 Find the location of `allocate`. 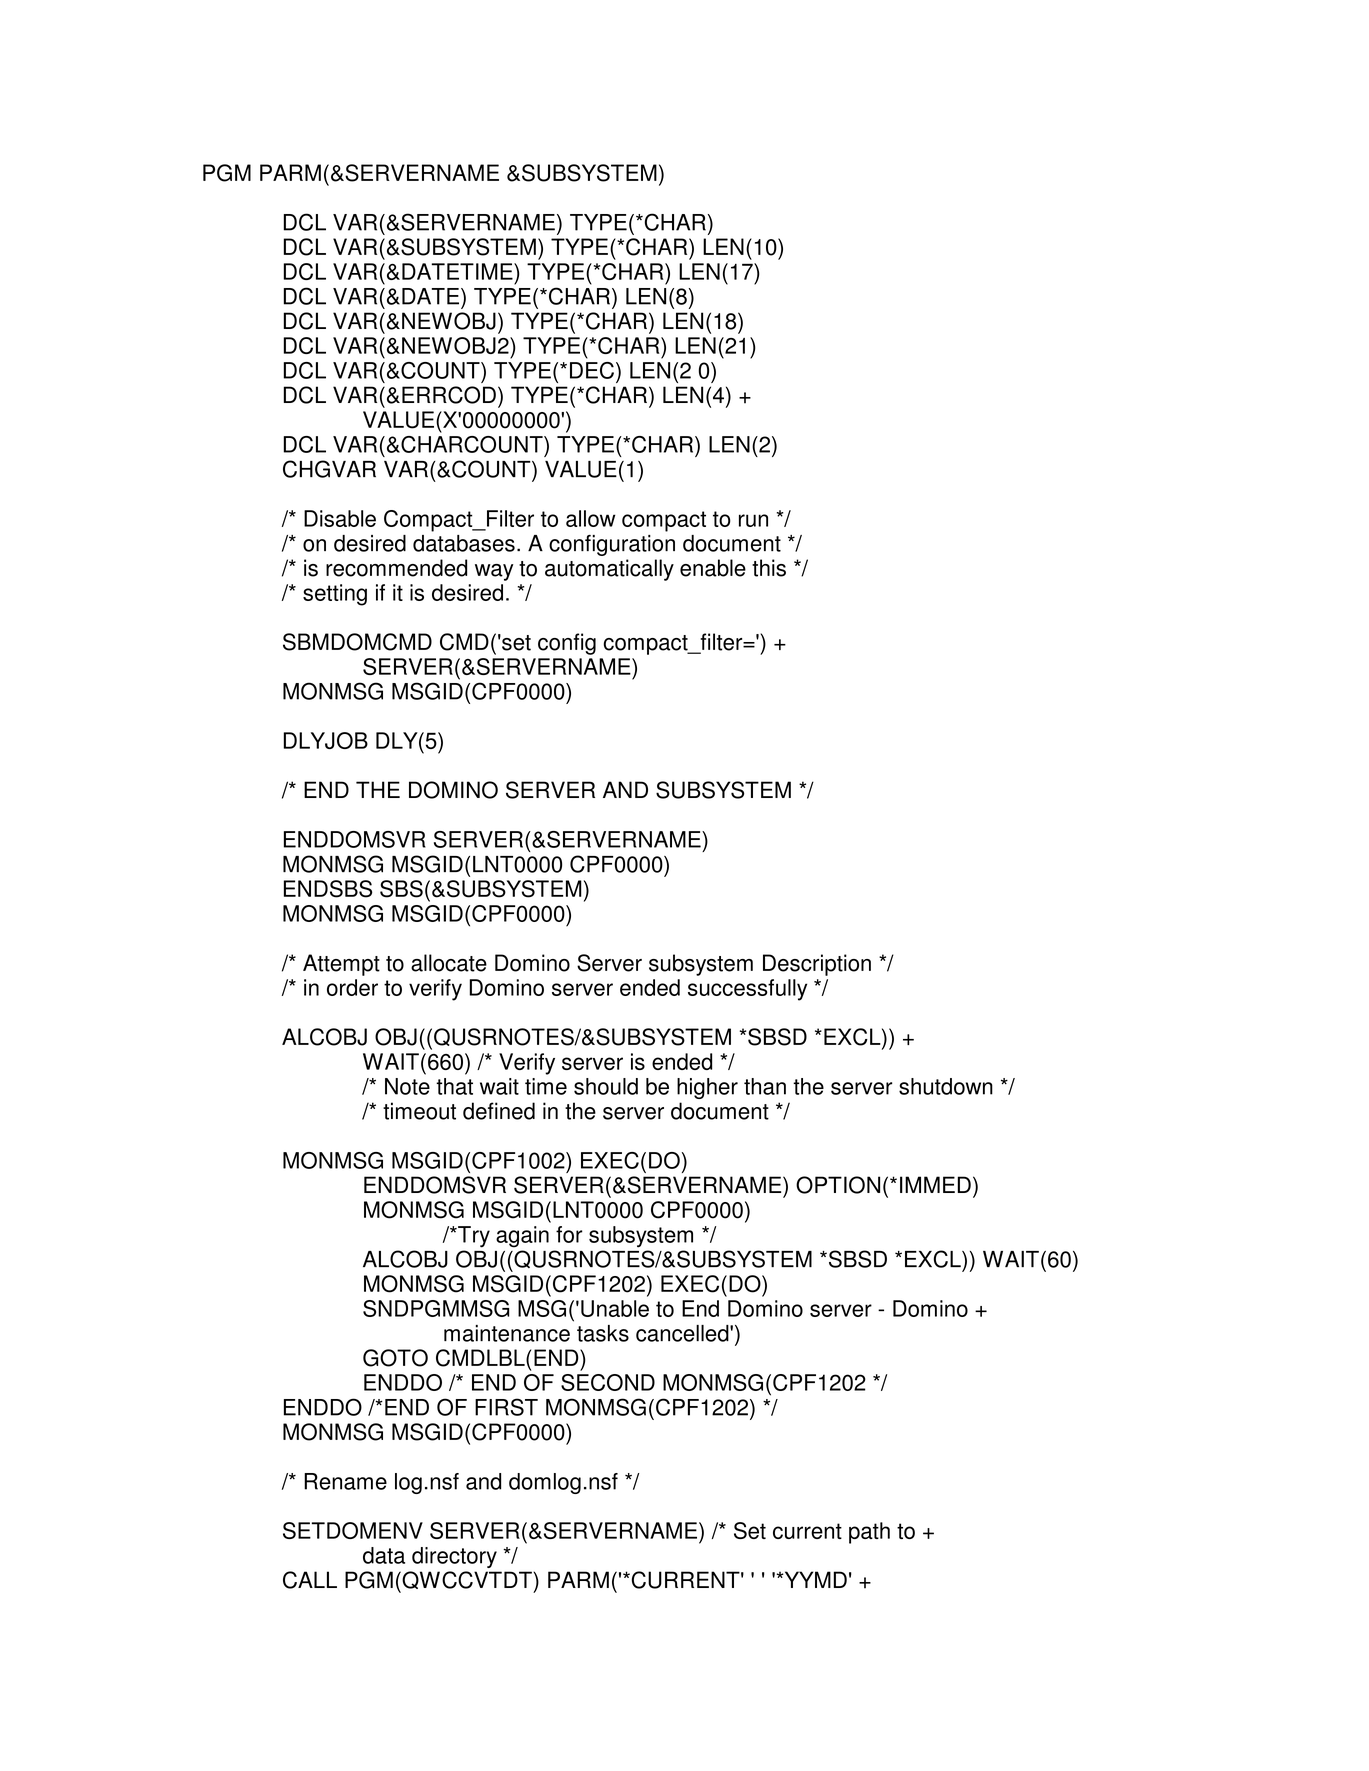

allocate is located at coordinates (449, 963).
